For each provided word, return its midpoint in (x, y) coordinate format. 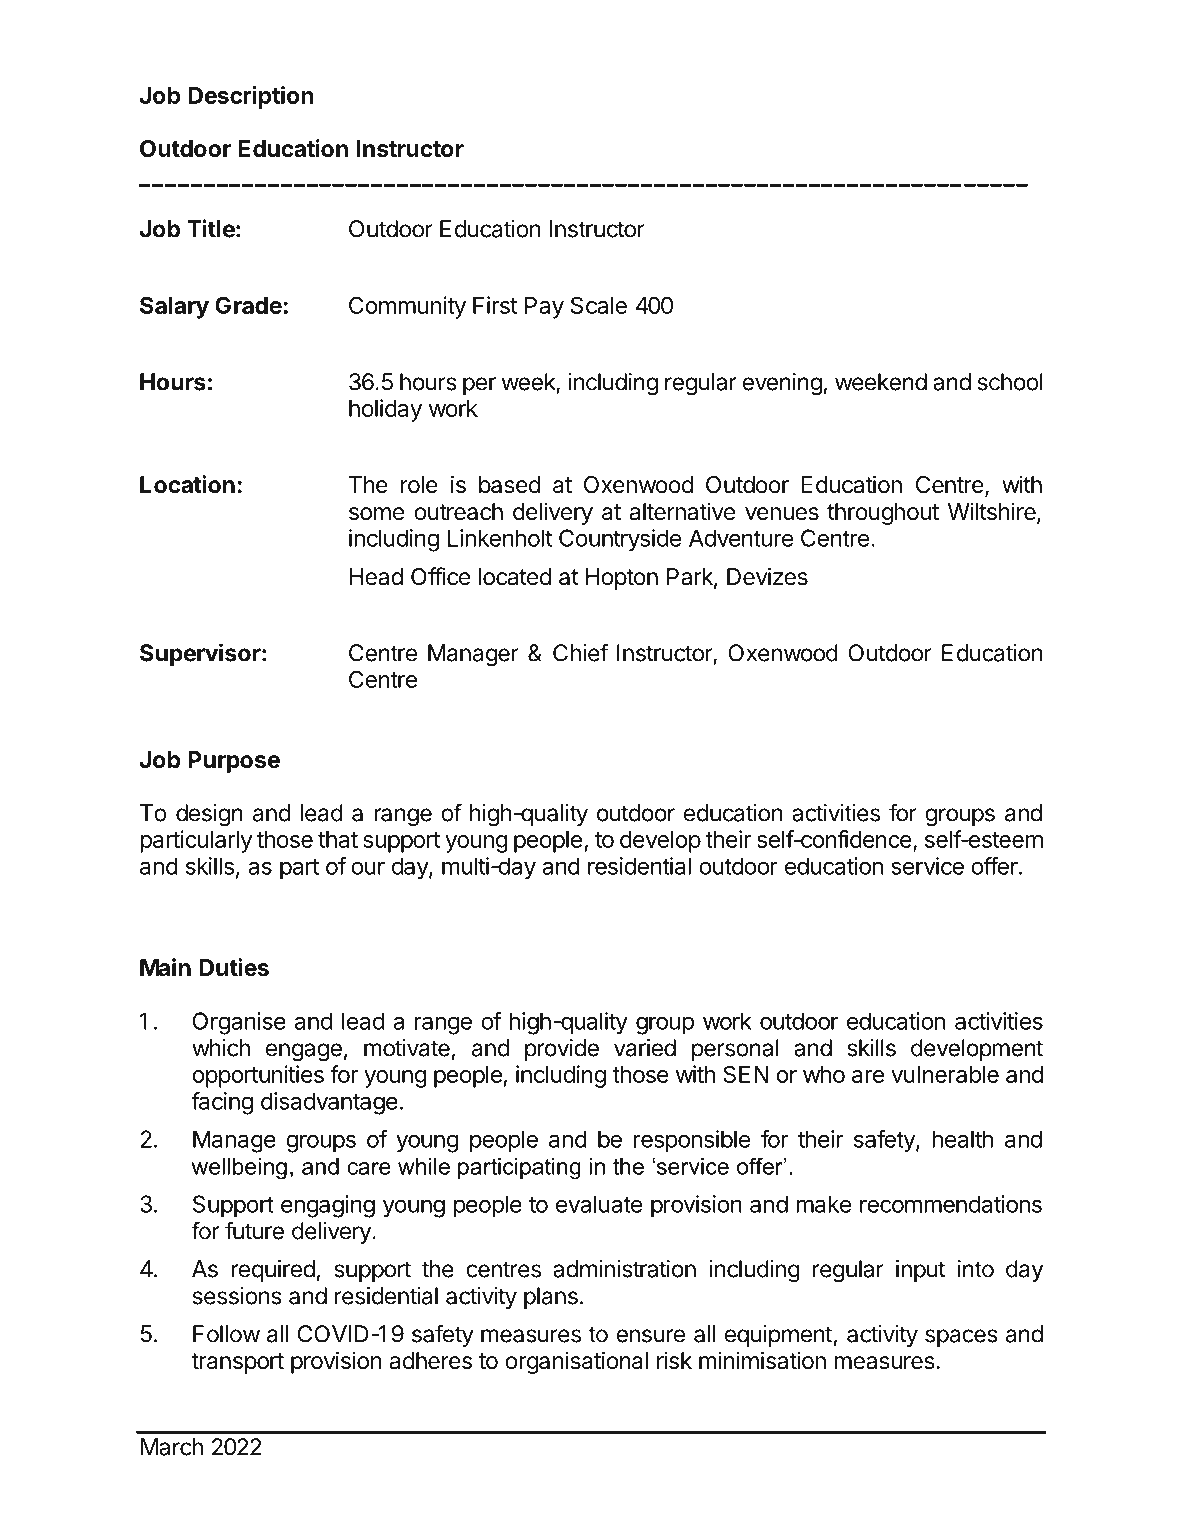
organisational (576, 1362)
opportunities (258, 1076)
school (1010, 382)
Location (187, 484)
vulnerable (945, 1074)
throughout (883, 514)
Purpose (234, 762)
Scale (599, 305)
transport (238, 1363)
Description (251, 97)
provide (562, 1050)
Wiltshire (993, 512)
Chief (580, 652)
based (509, 485)
